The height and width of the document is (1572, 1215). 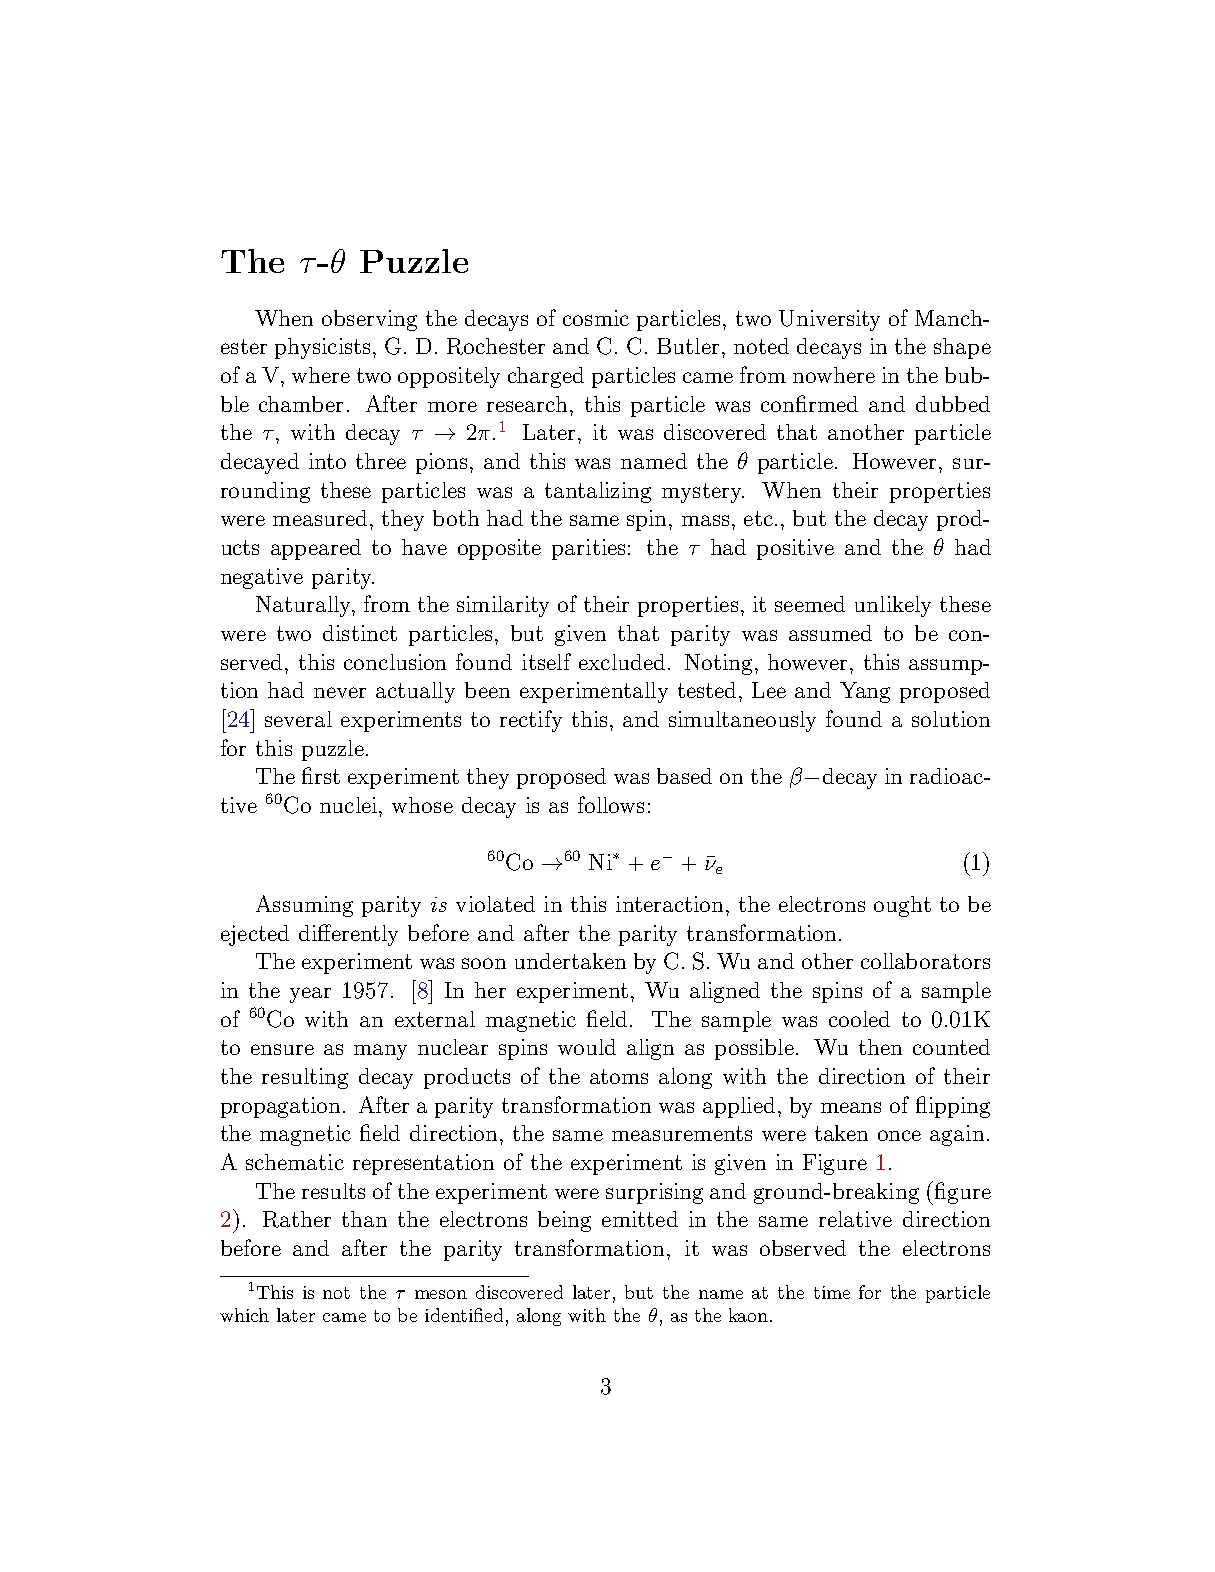 What do you see at coordinates (865, 692) in the document?
I see `Yang` at bounding box center [865, 692].
